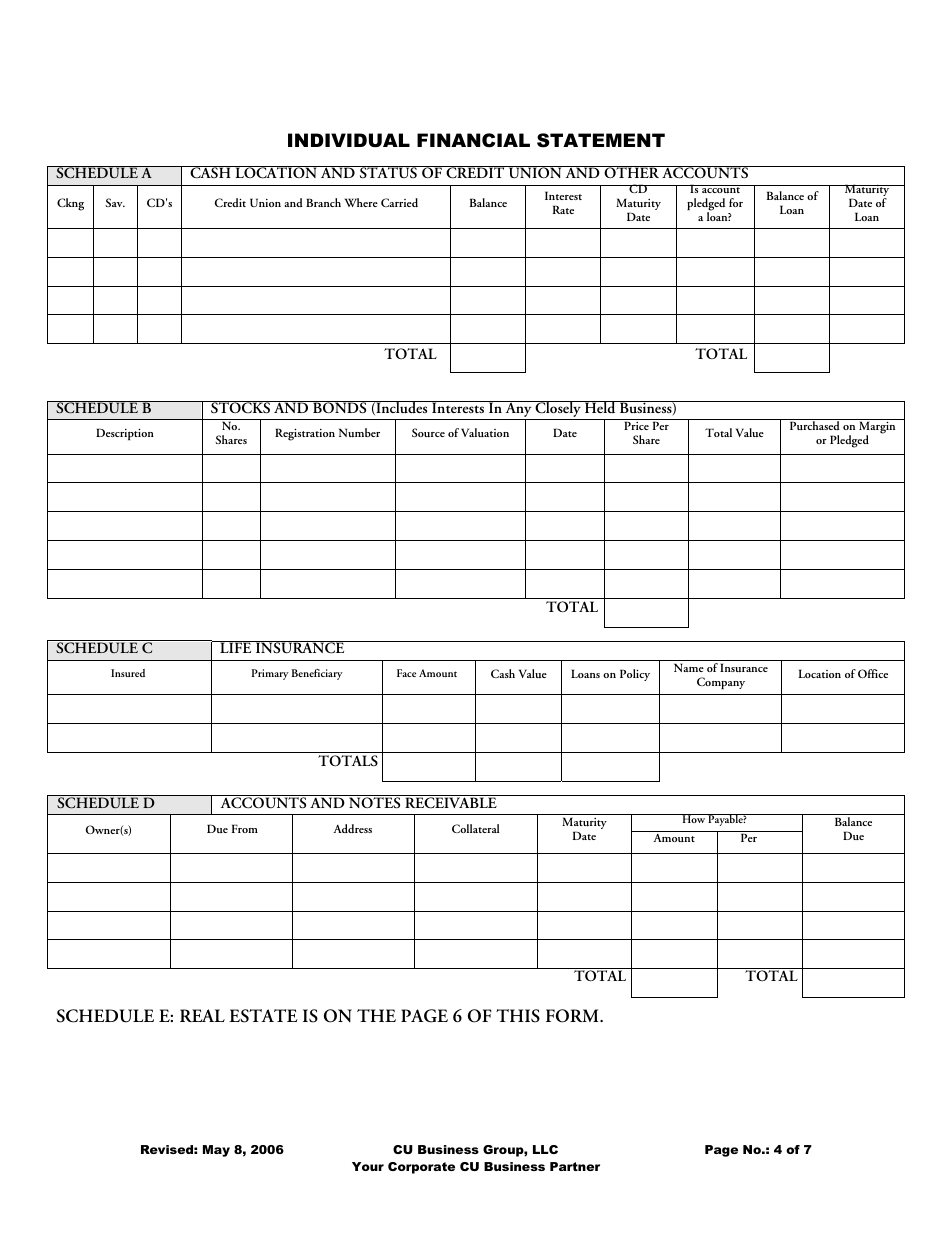 The height and width of the screenshot is (1233, 952). Describe the element at coordinates (125, 434) in the screenshot. I see `Description` at that location.
